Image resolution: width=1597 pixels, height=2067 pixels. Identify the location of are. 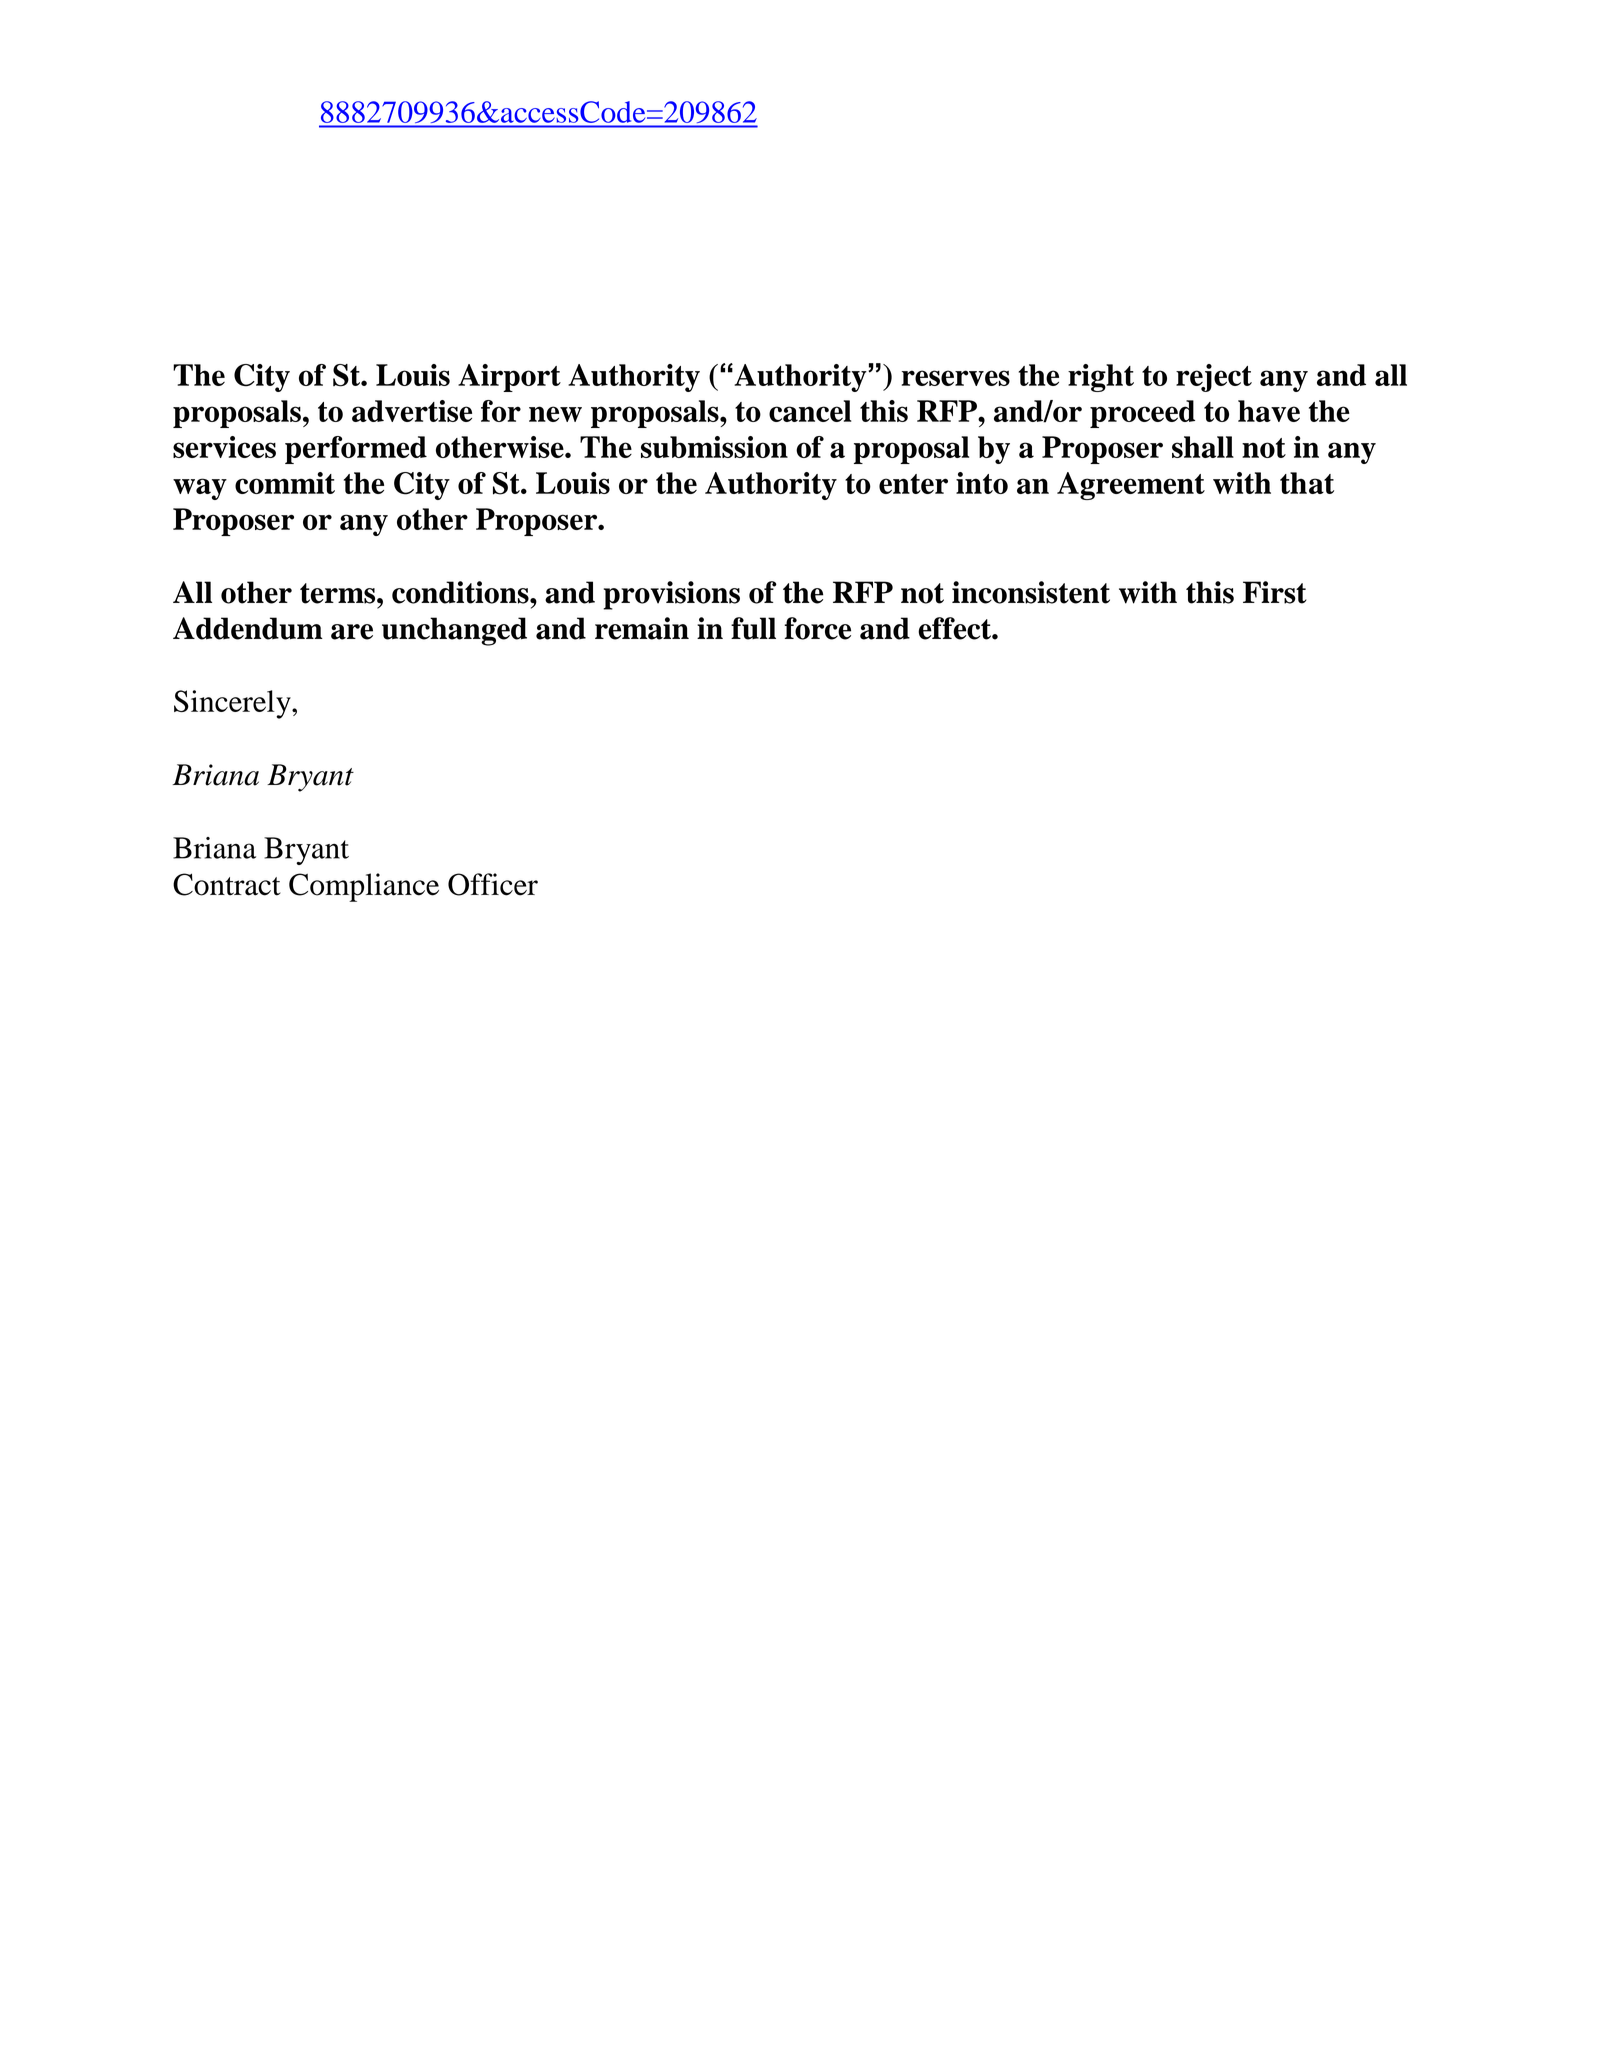
(352, 632).
